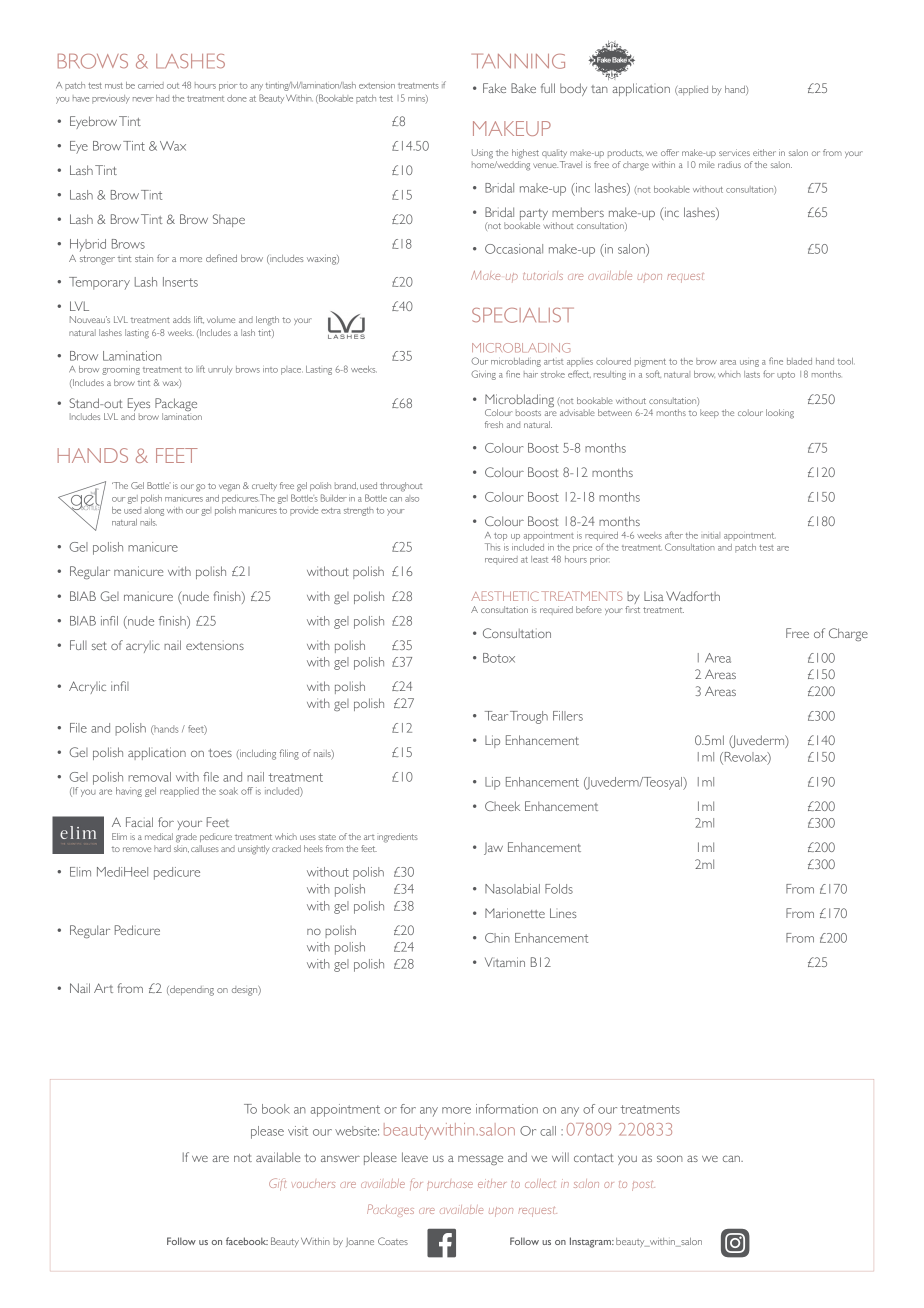 This screenshot has width=924, height=1308. I want to click on Trough, so click(529, 717).
